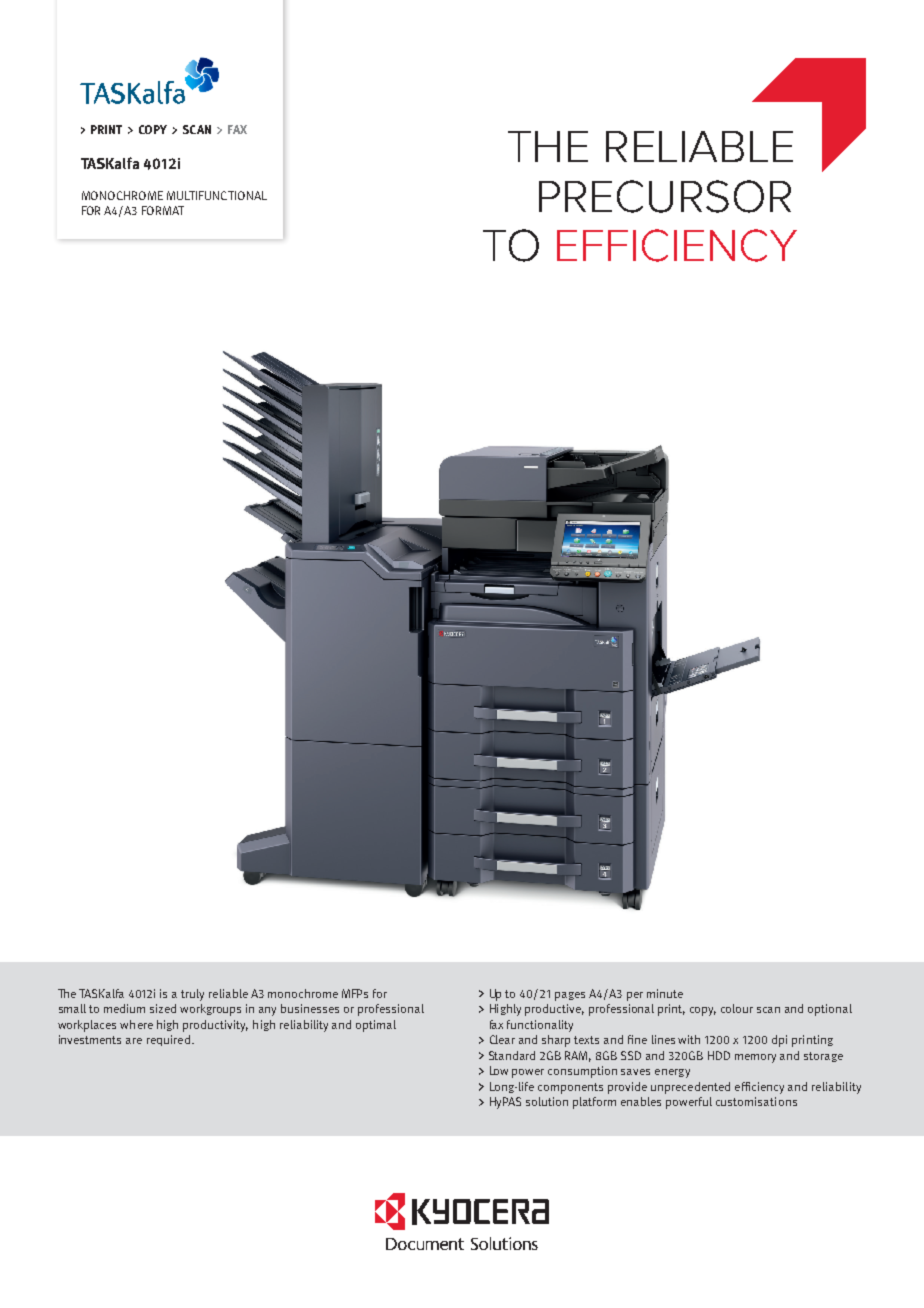  Describe the element at coordinates (163, 210) in the document. I see `FORMAT` at that location.
